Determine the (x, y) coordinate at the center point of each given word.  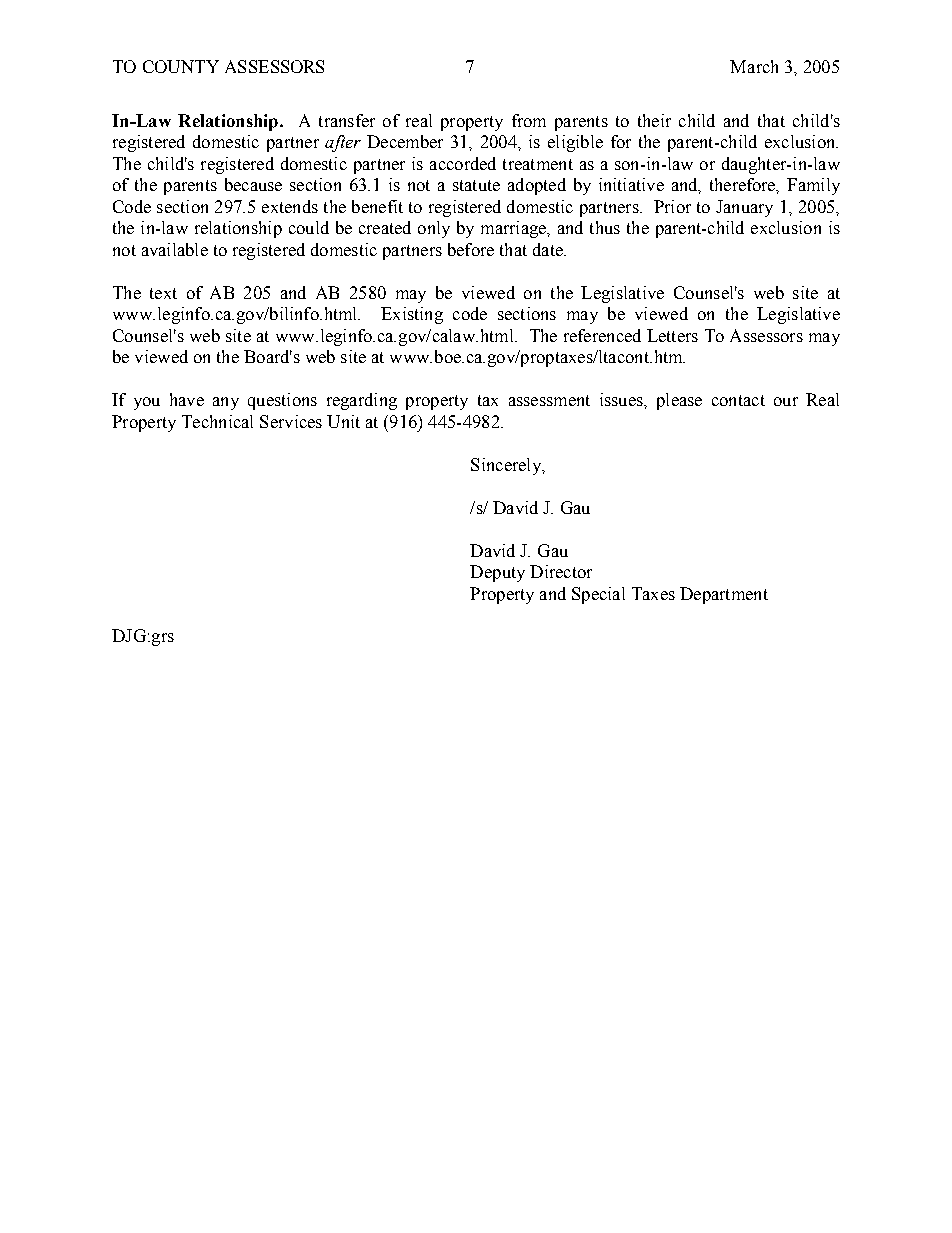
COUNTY (181, 66)
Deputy (497, 573)
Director (561, 571)
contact (738, 400)
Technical (217, 421)
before (471, 249)
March (754, 66)
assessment (549, 400)
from (529, 120)
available (175, 249)
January (744, 208)
